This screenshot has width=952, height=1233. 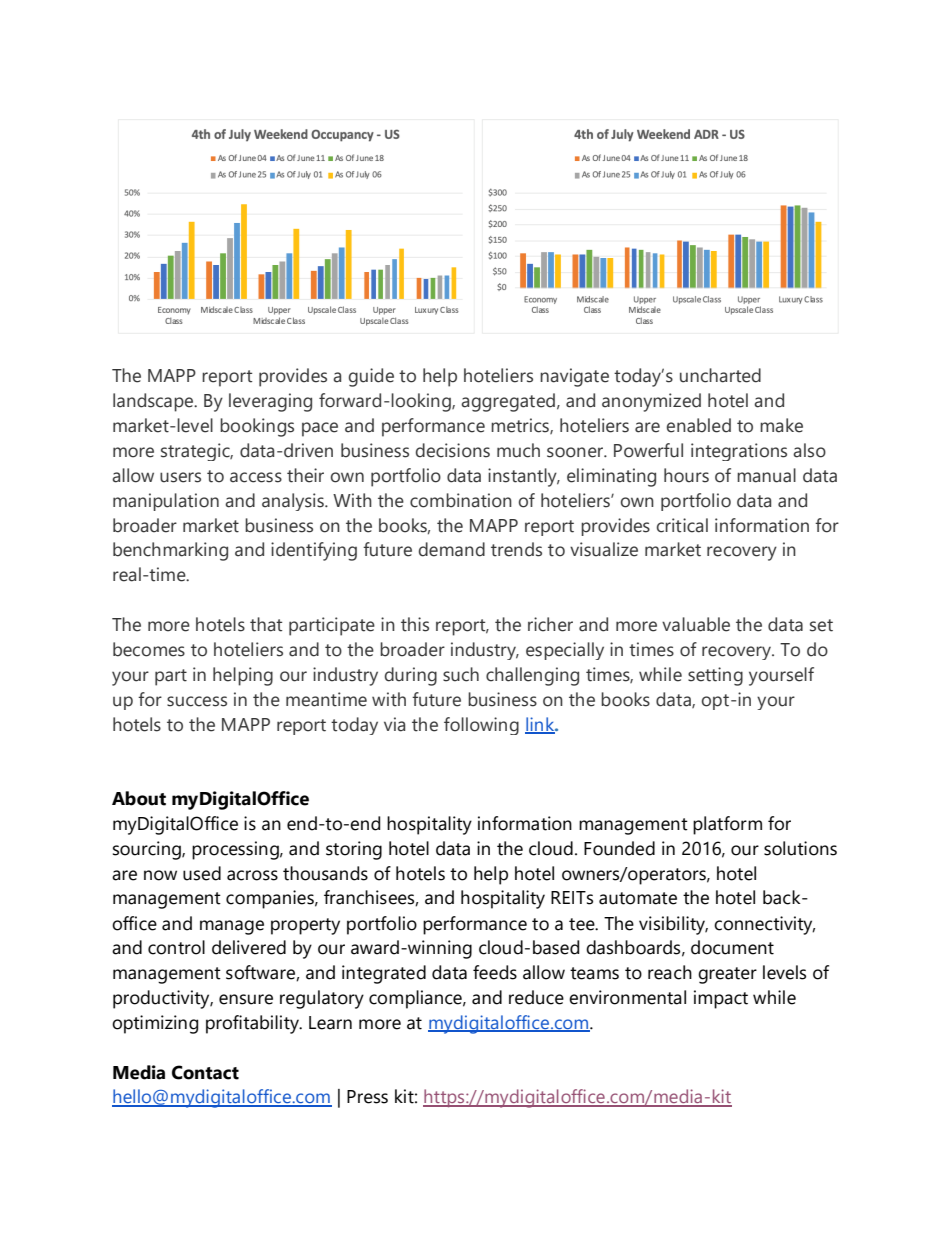 What do you see at coordinates (415, 624) in the screenshot?
I see `this` at bounding box center [415, 624].
